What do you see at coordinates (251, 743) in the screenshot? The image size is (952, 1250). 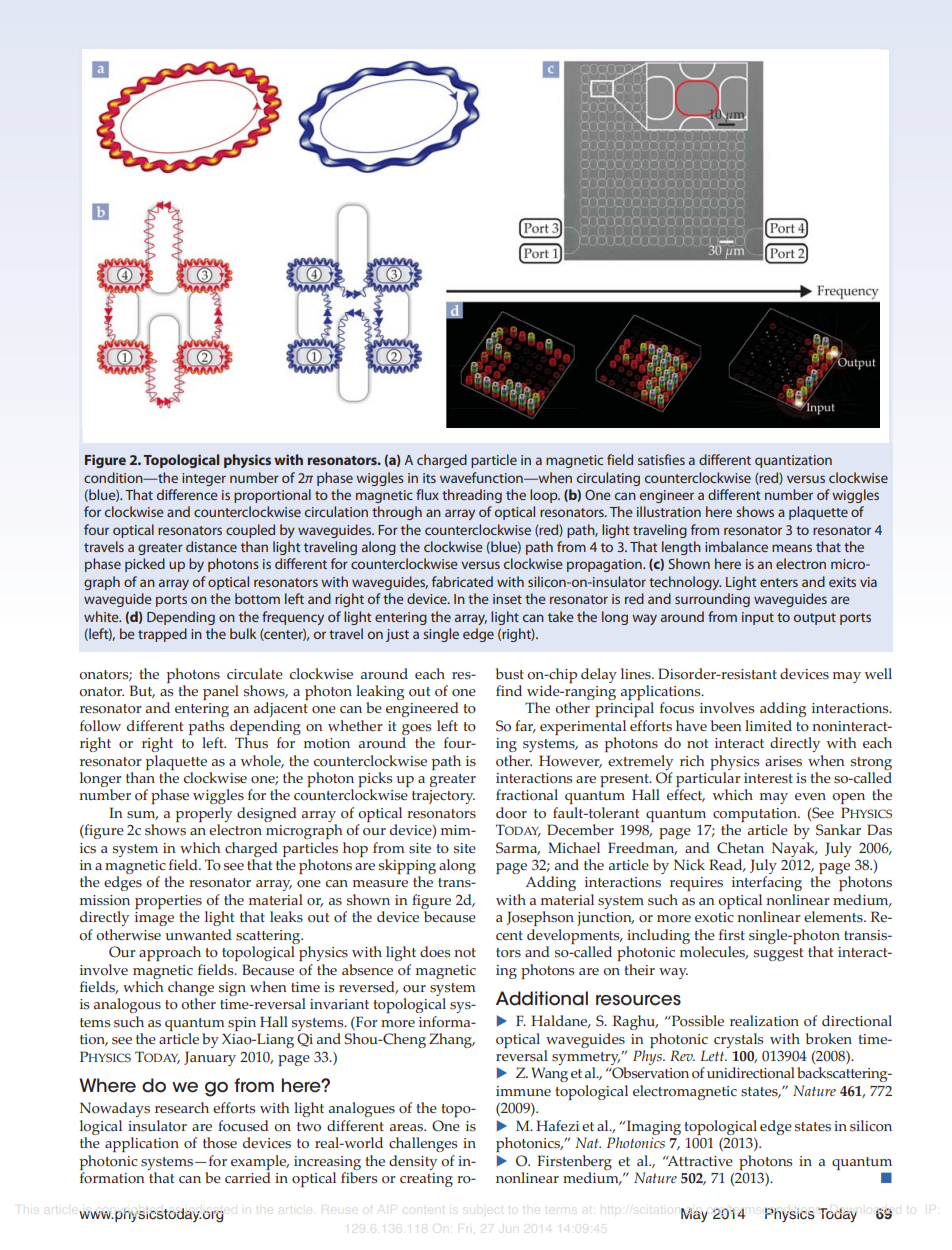 I see `Thus` at bounding box center [251, 743].
